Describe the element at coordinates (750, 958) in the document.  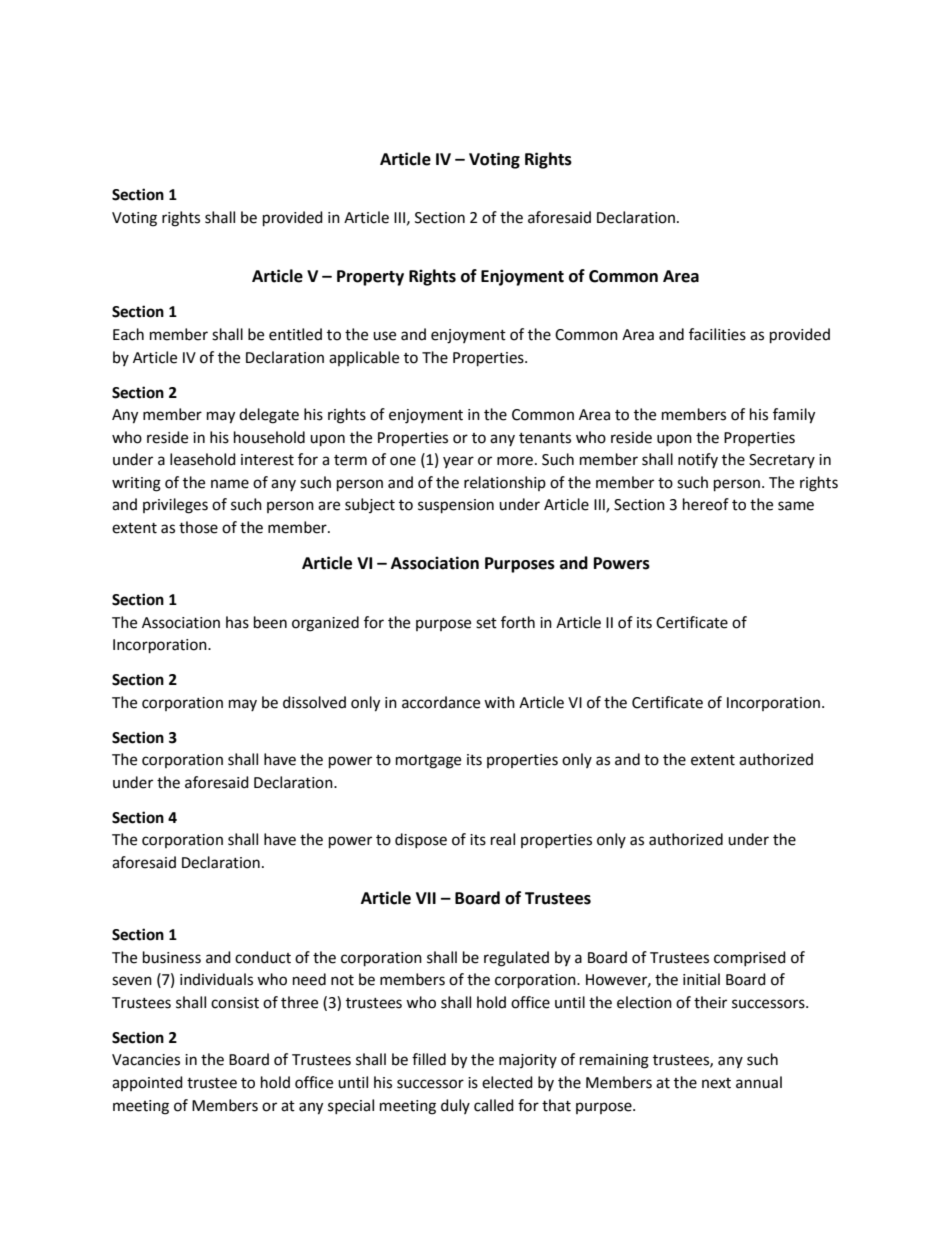
I see `comprised` at that location.
